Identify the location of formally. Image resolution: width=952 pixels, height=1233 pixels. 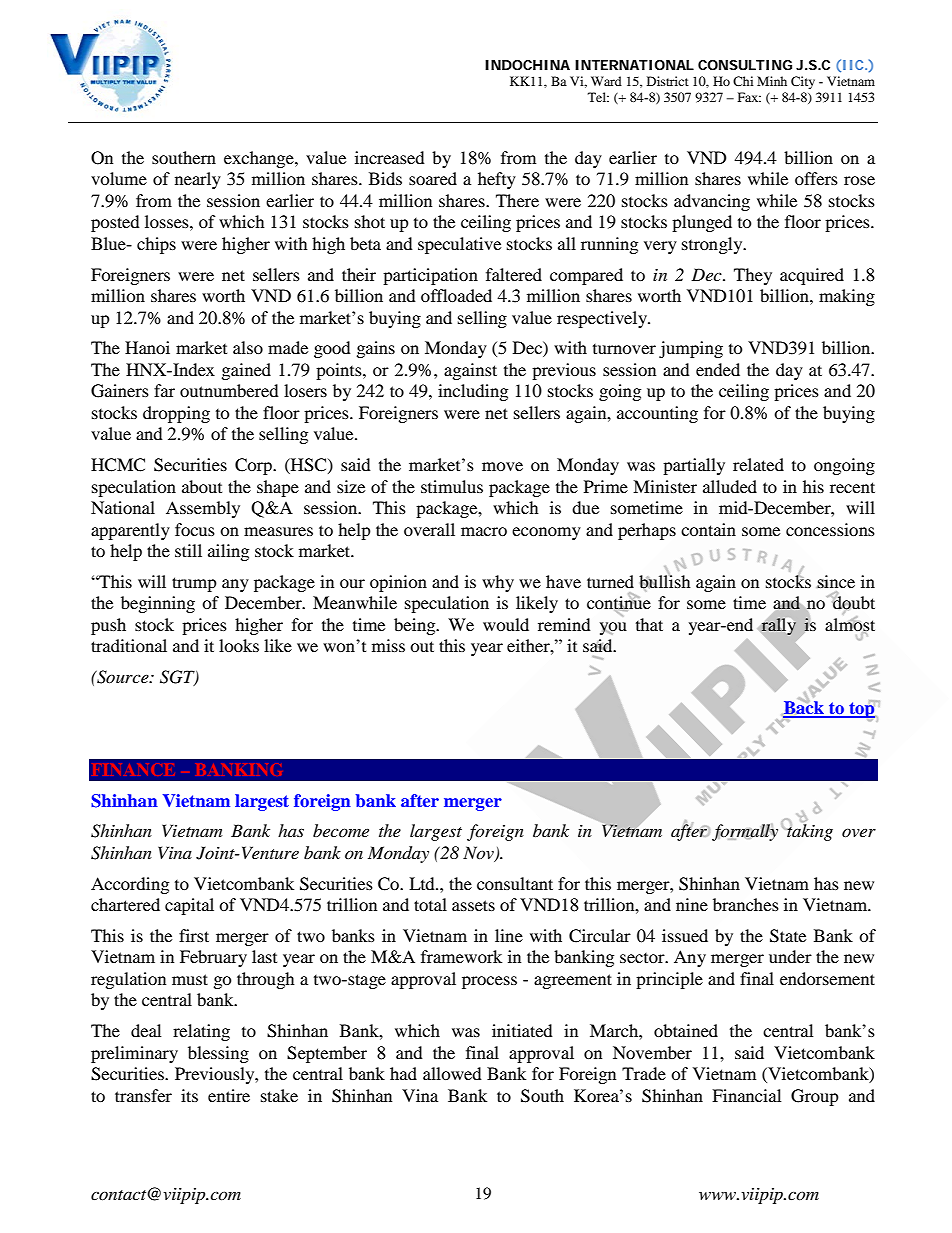
(745, 832).
